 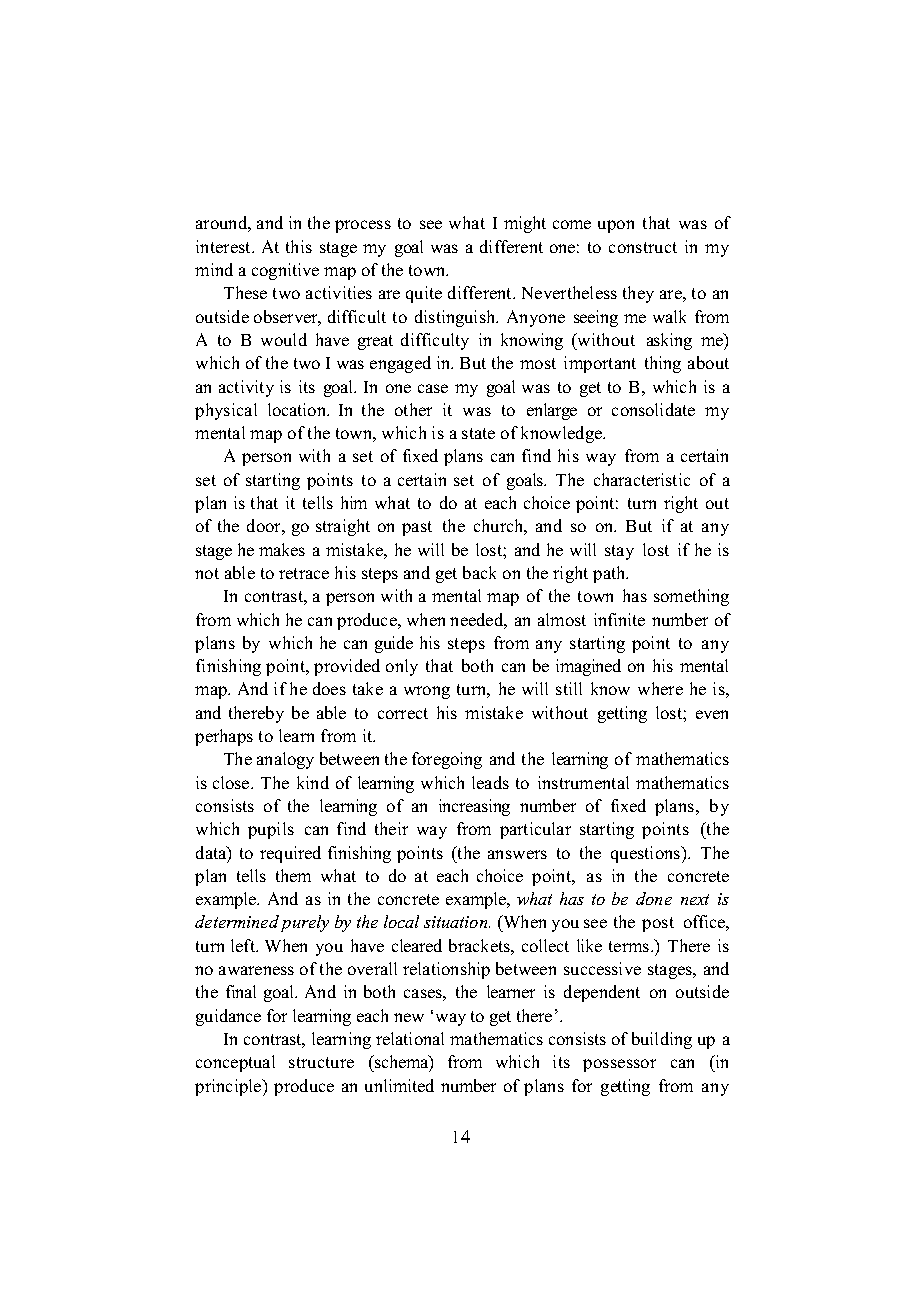 I want to click on makes, so click(x=282, y=549).
